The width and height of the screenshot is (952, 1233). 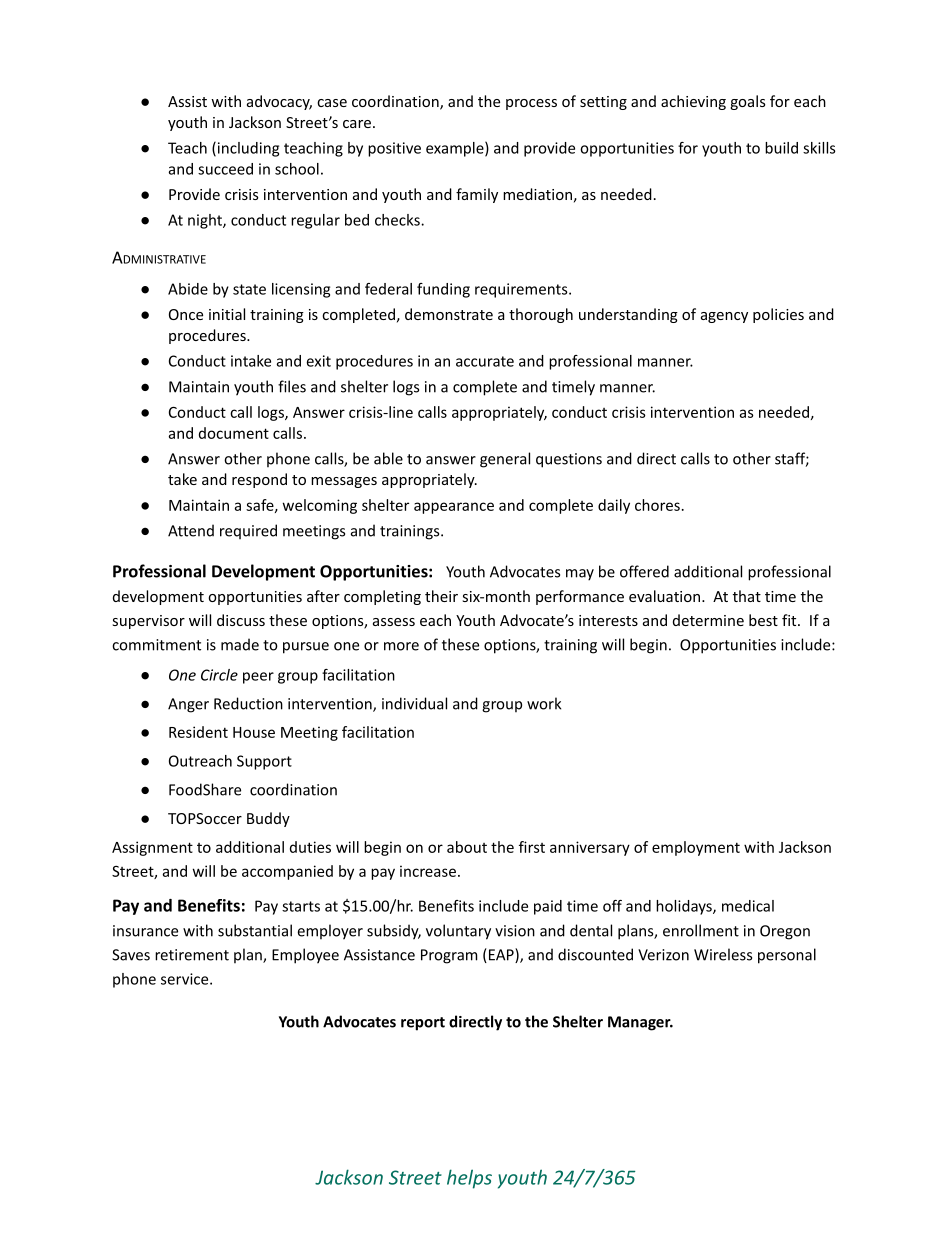 I want to click on goals, so click(x=747, y=102).
